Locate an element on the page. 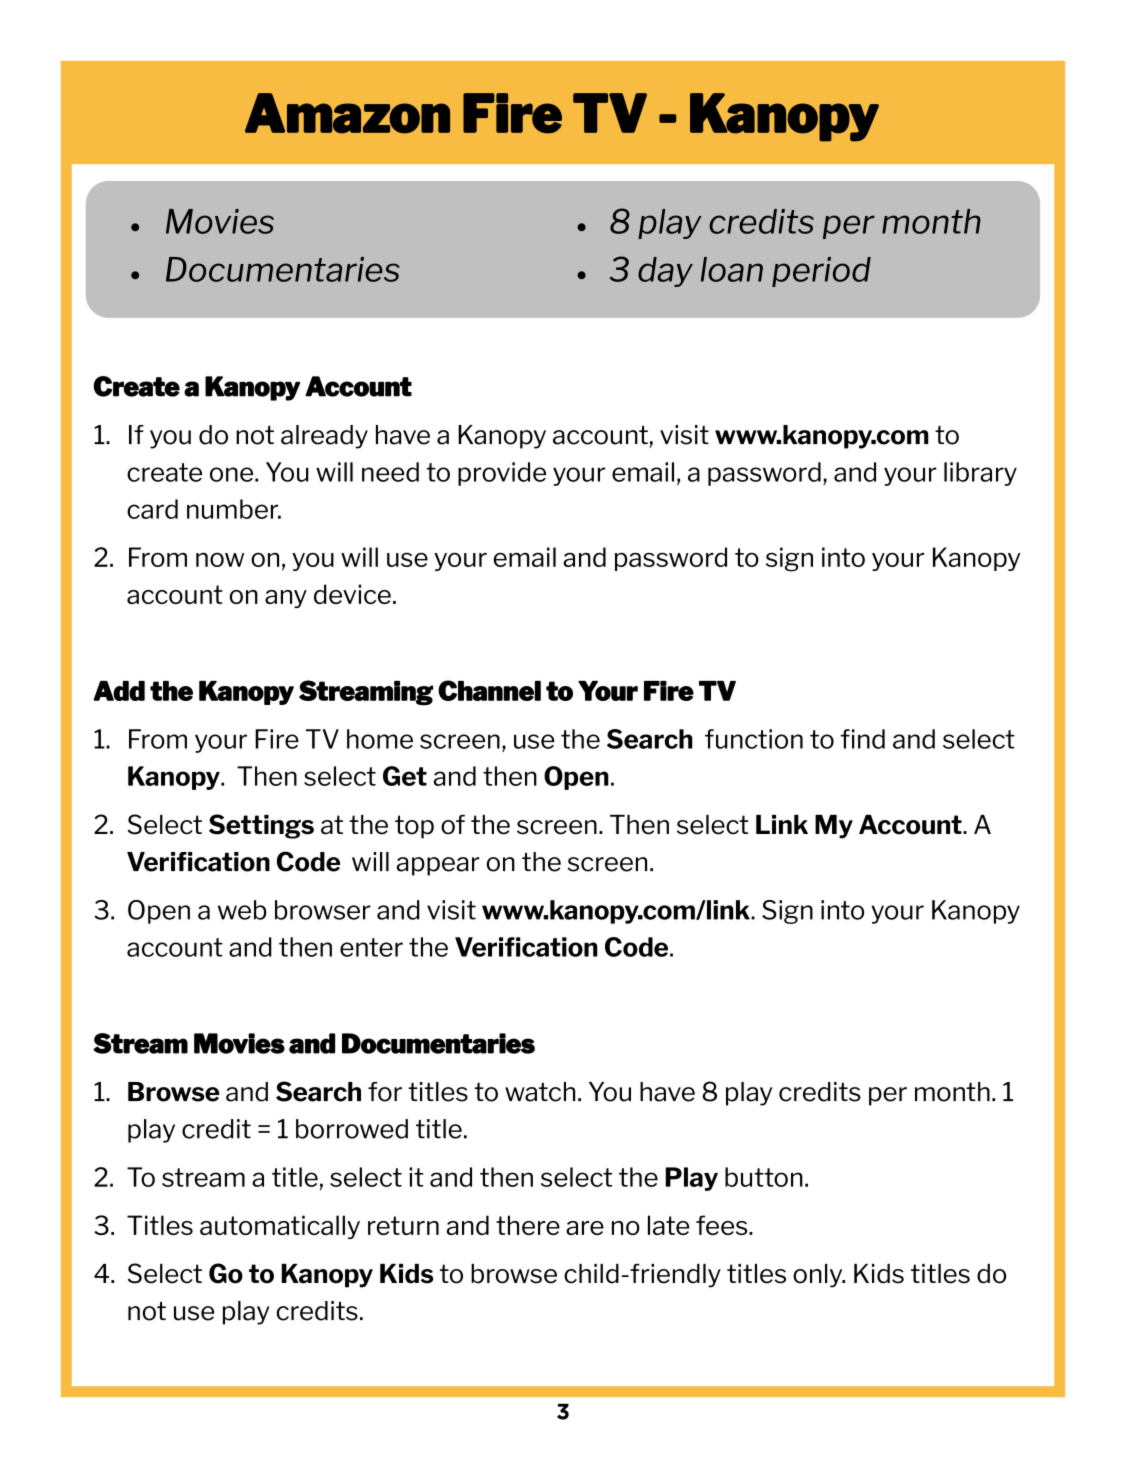 Image resolution: width=1126 pixels, height=1458 pixels. automatically is located at coordinates (280, 1227).
